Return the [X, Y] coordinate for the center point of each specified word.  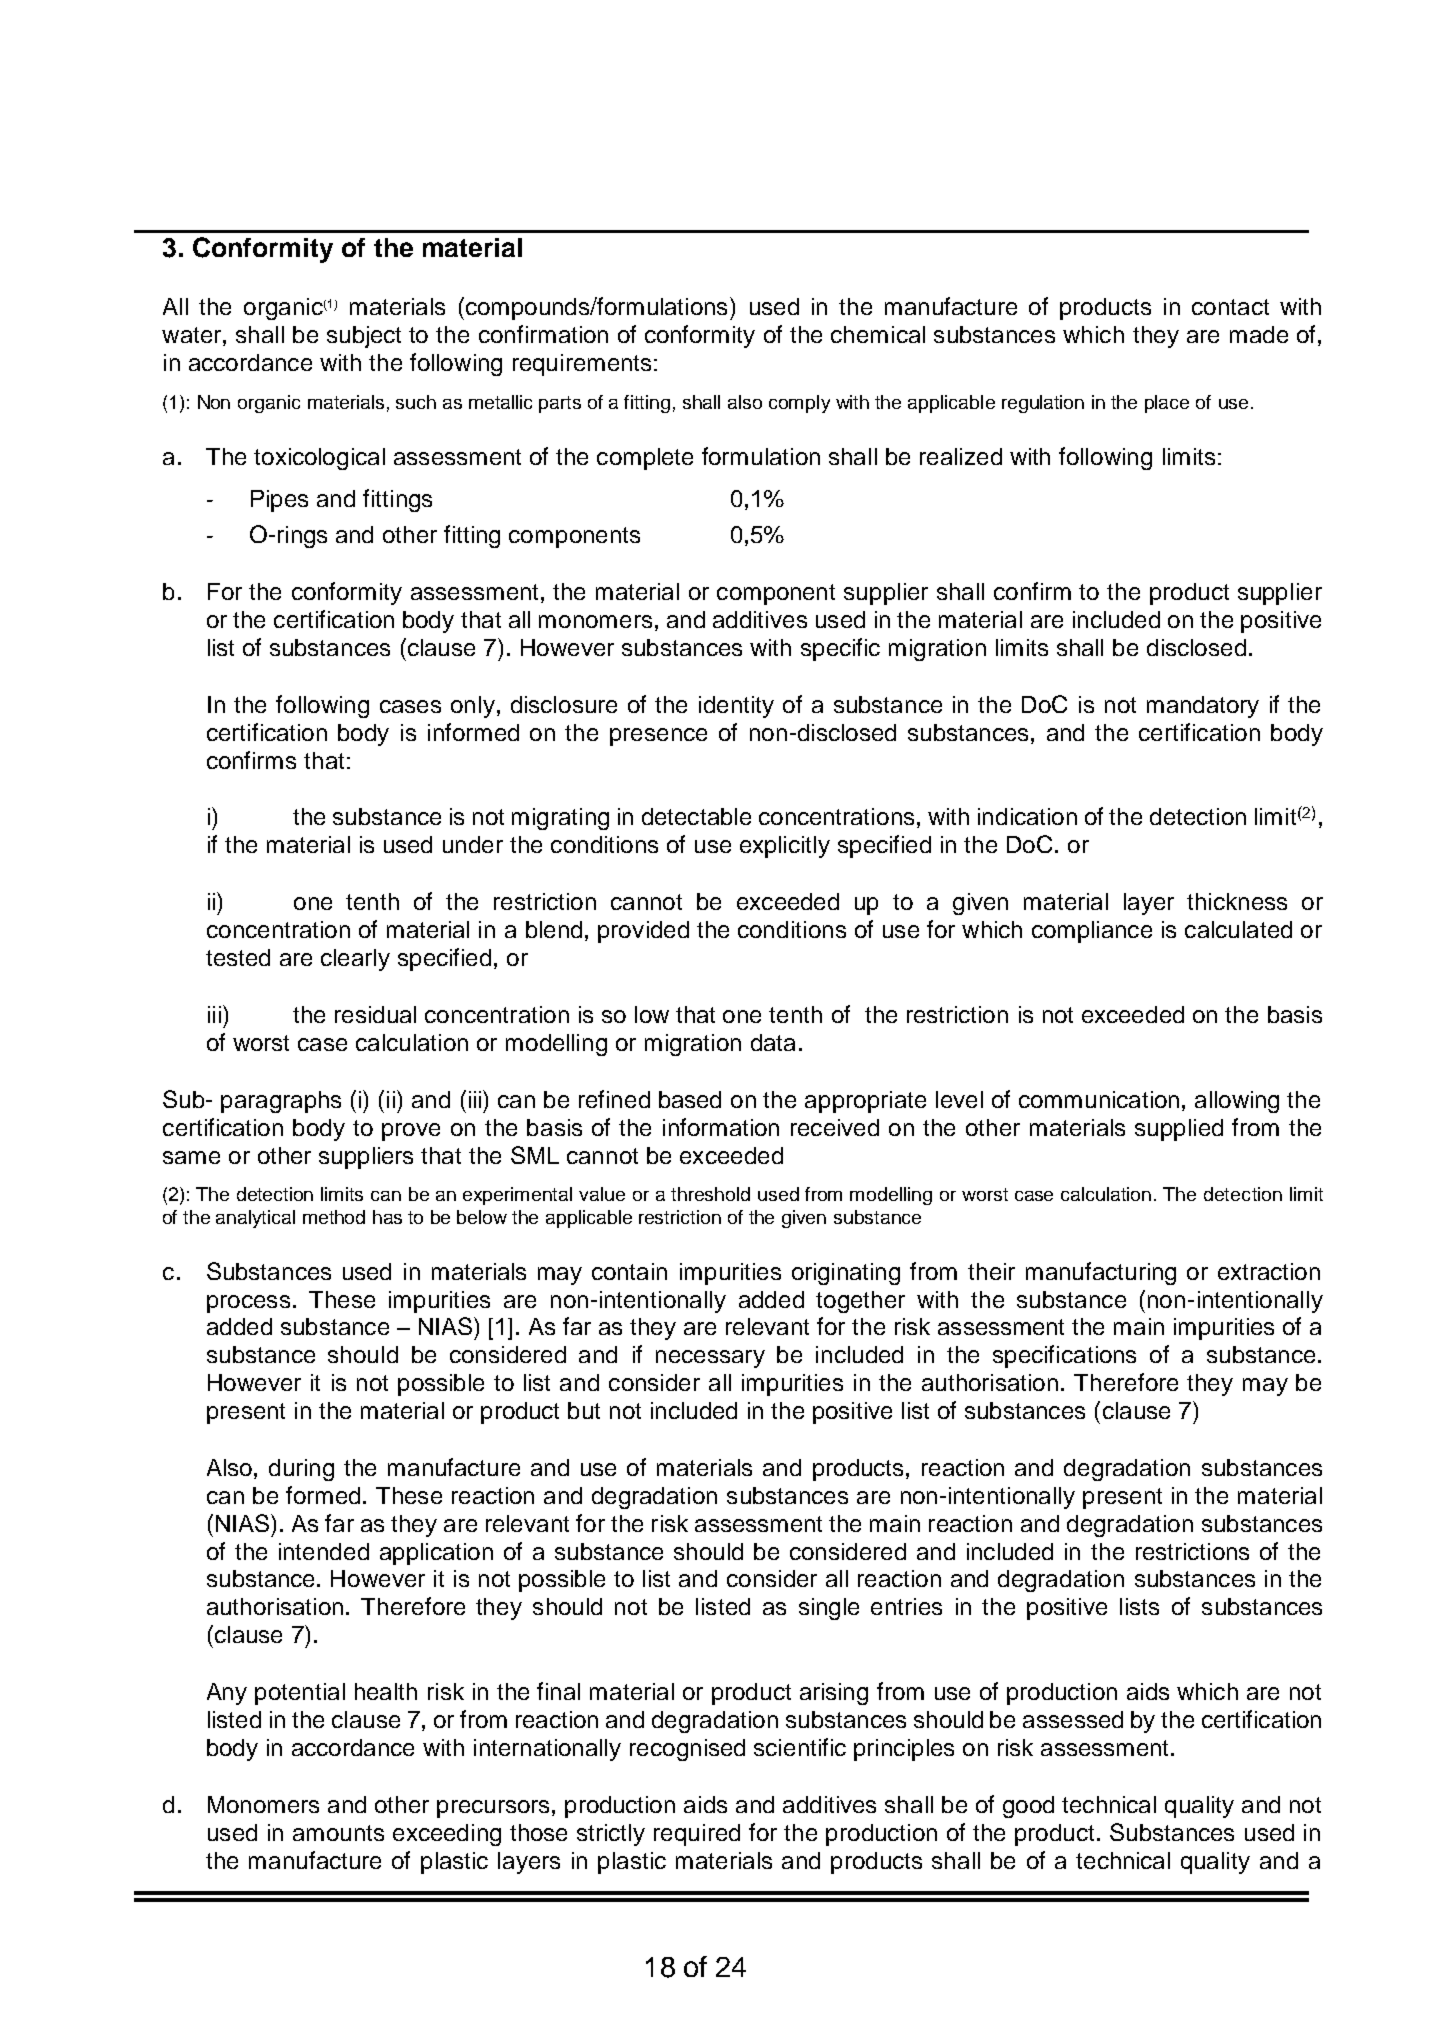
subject [364, 337]
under [473, 844]
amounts [338, 1833]
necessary [710, 1359]
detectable [696, 816]
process [248, 1304]
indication [1027, 816]
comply [799, 404]
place [1167, 404]
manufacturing [1101, 1273]
